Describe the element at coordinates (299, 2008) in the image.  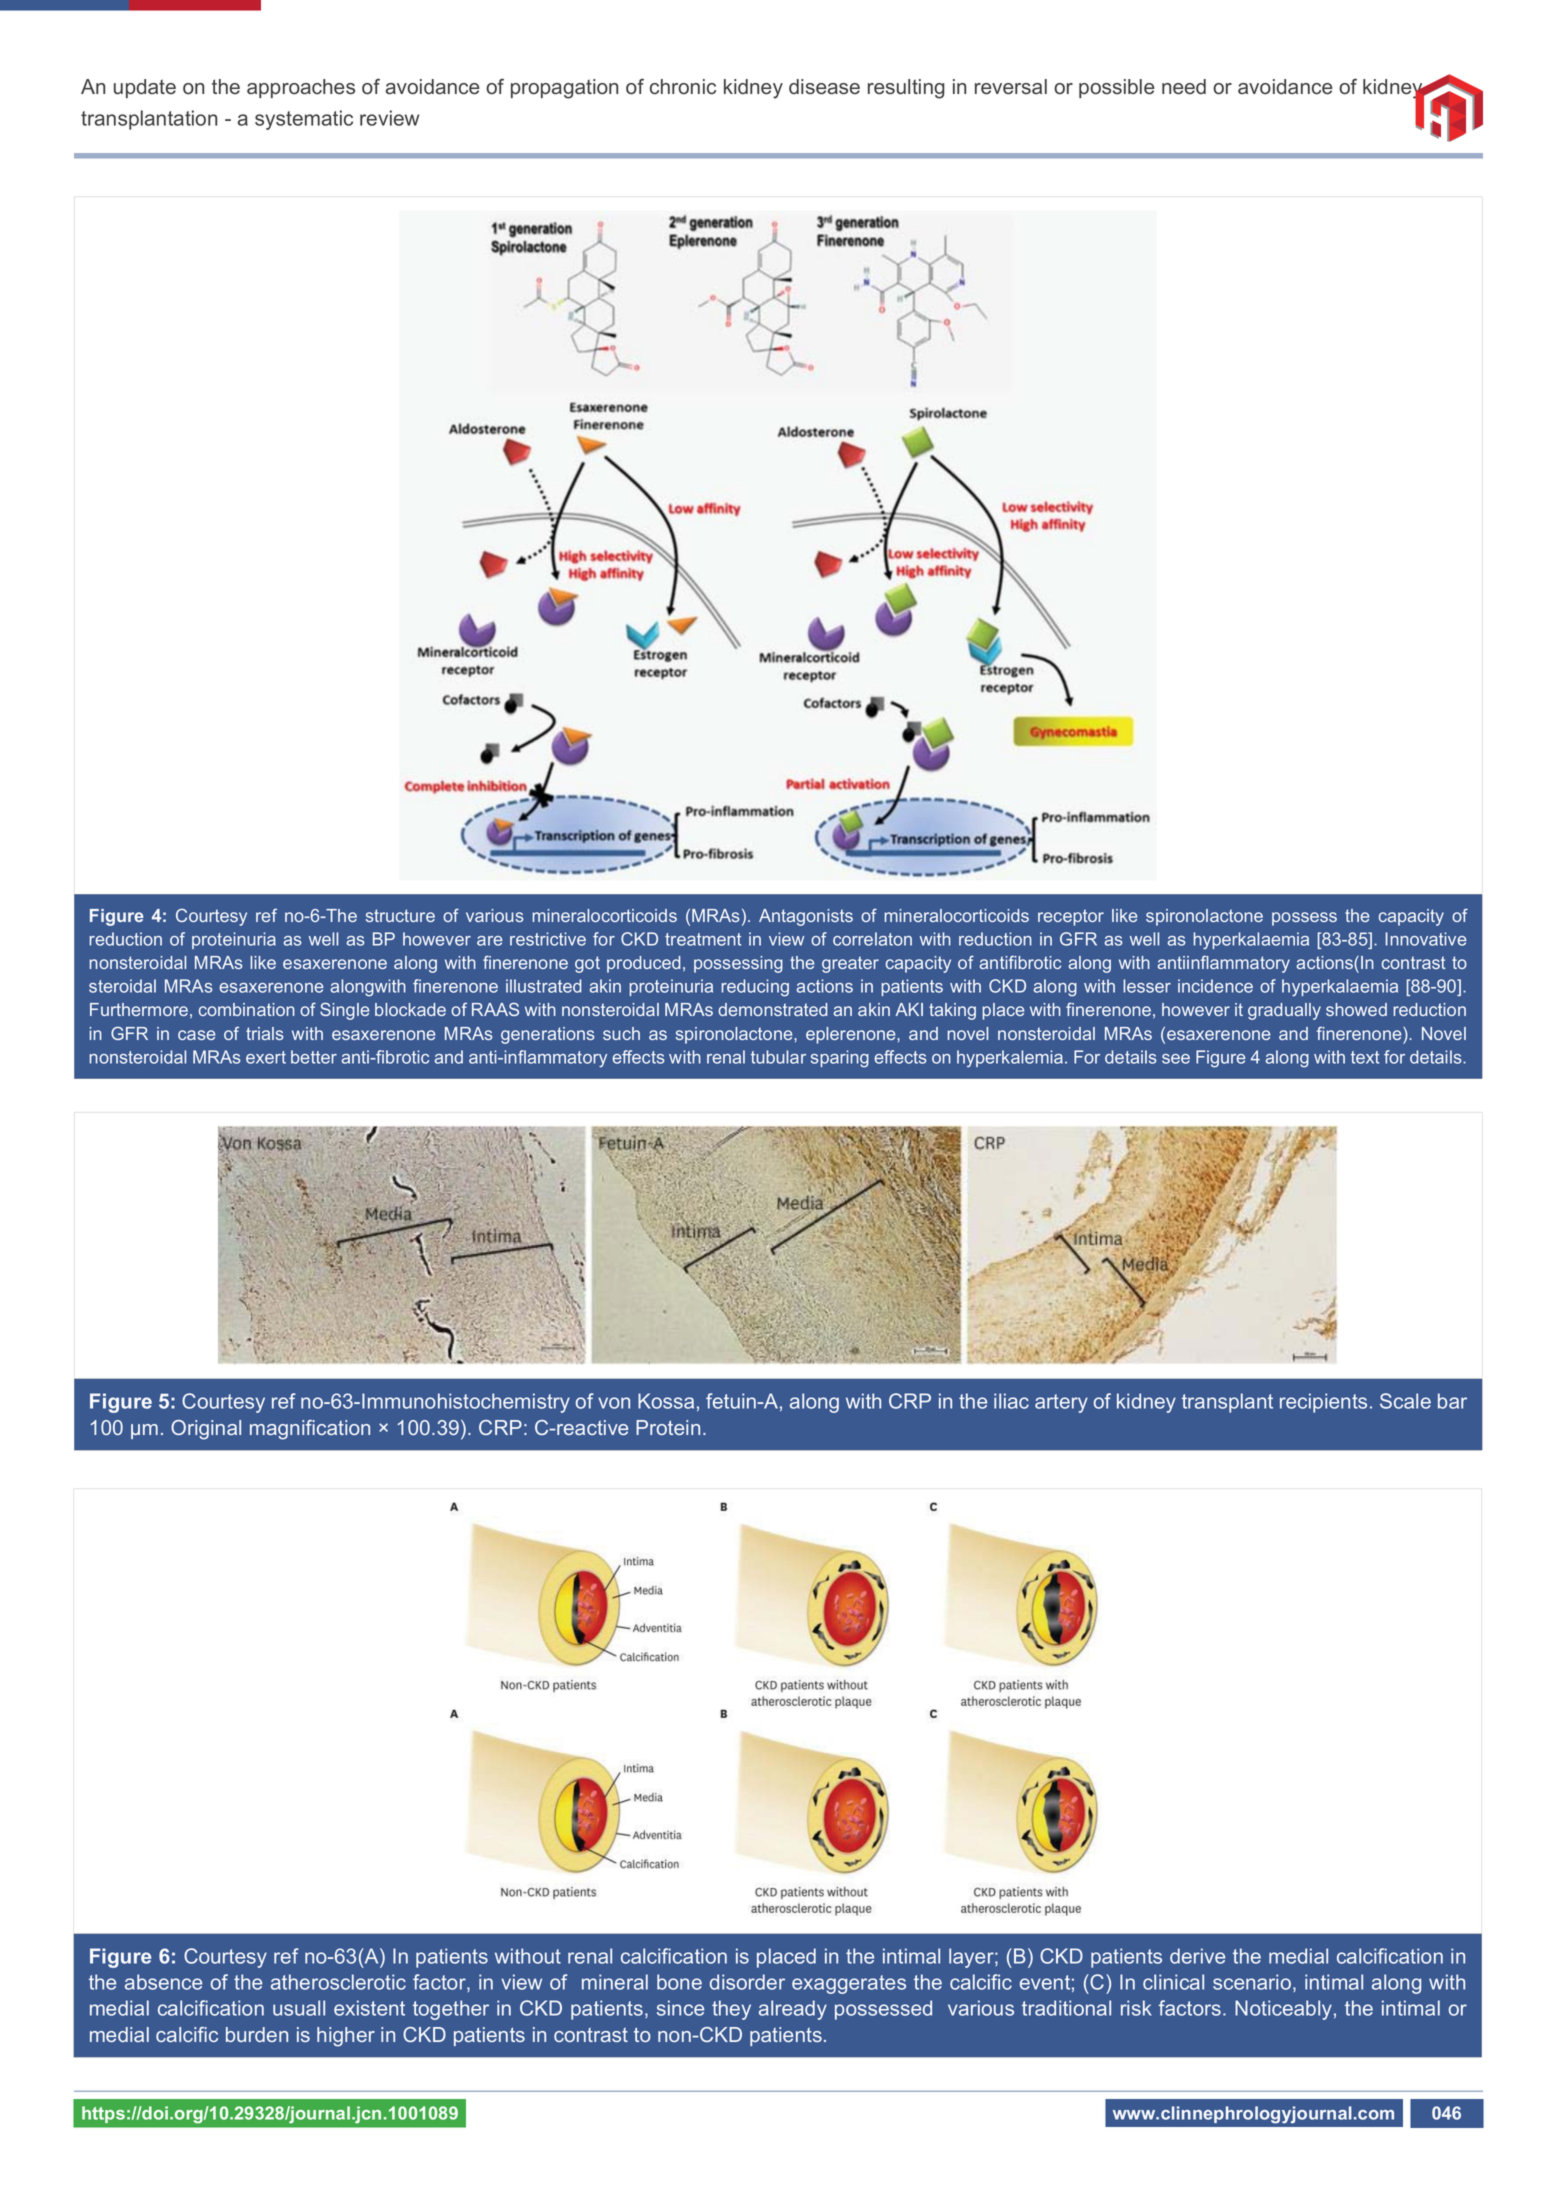
I see `usuall` at that location.
